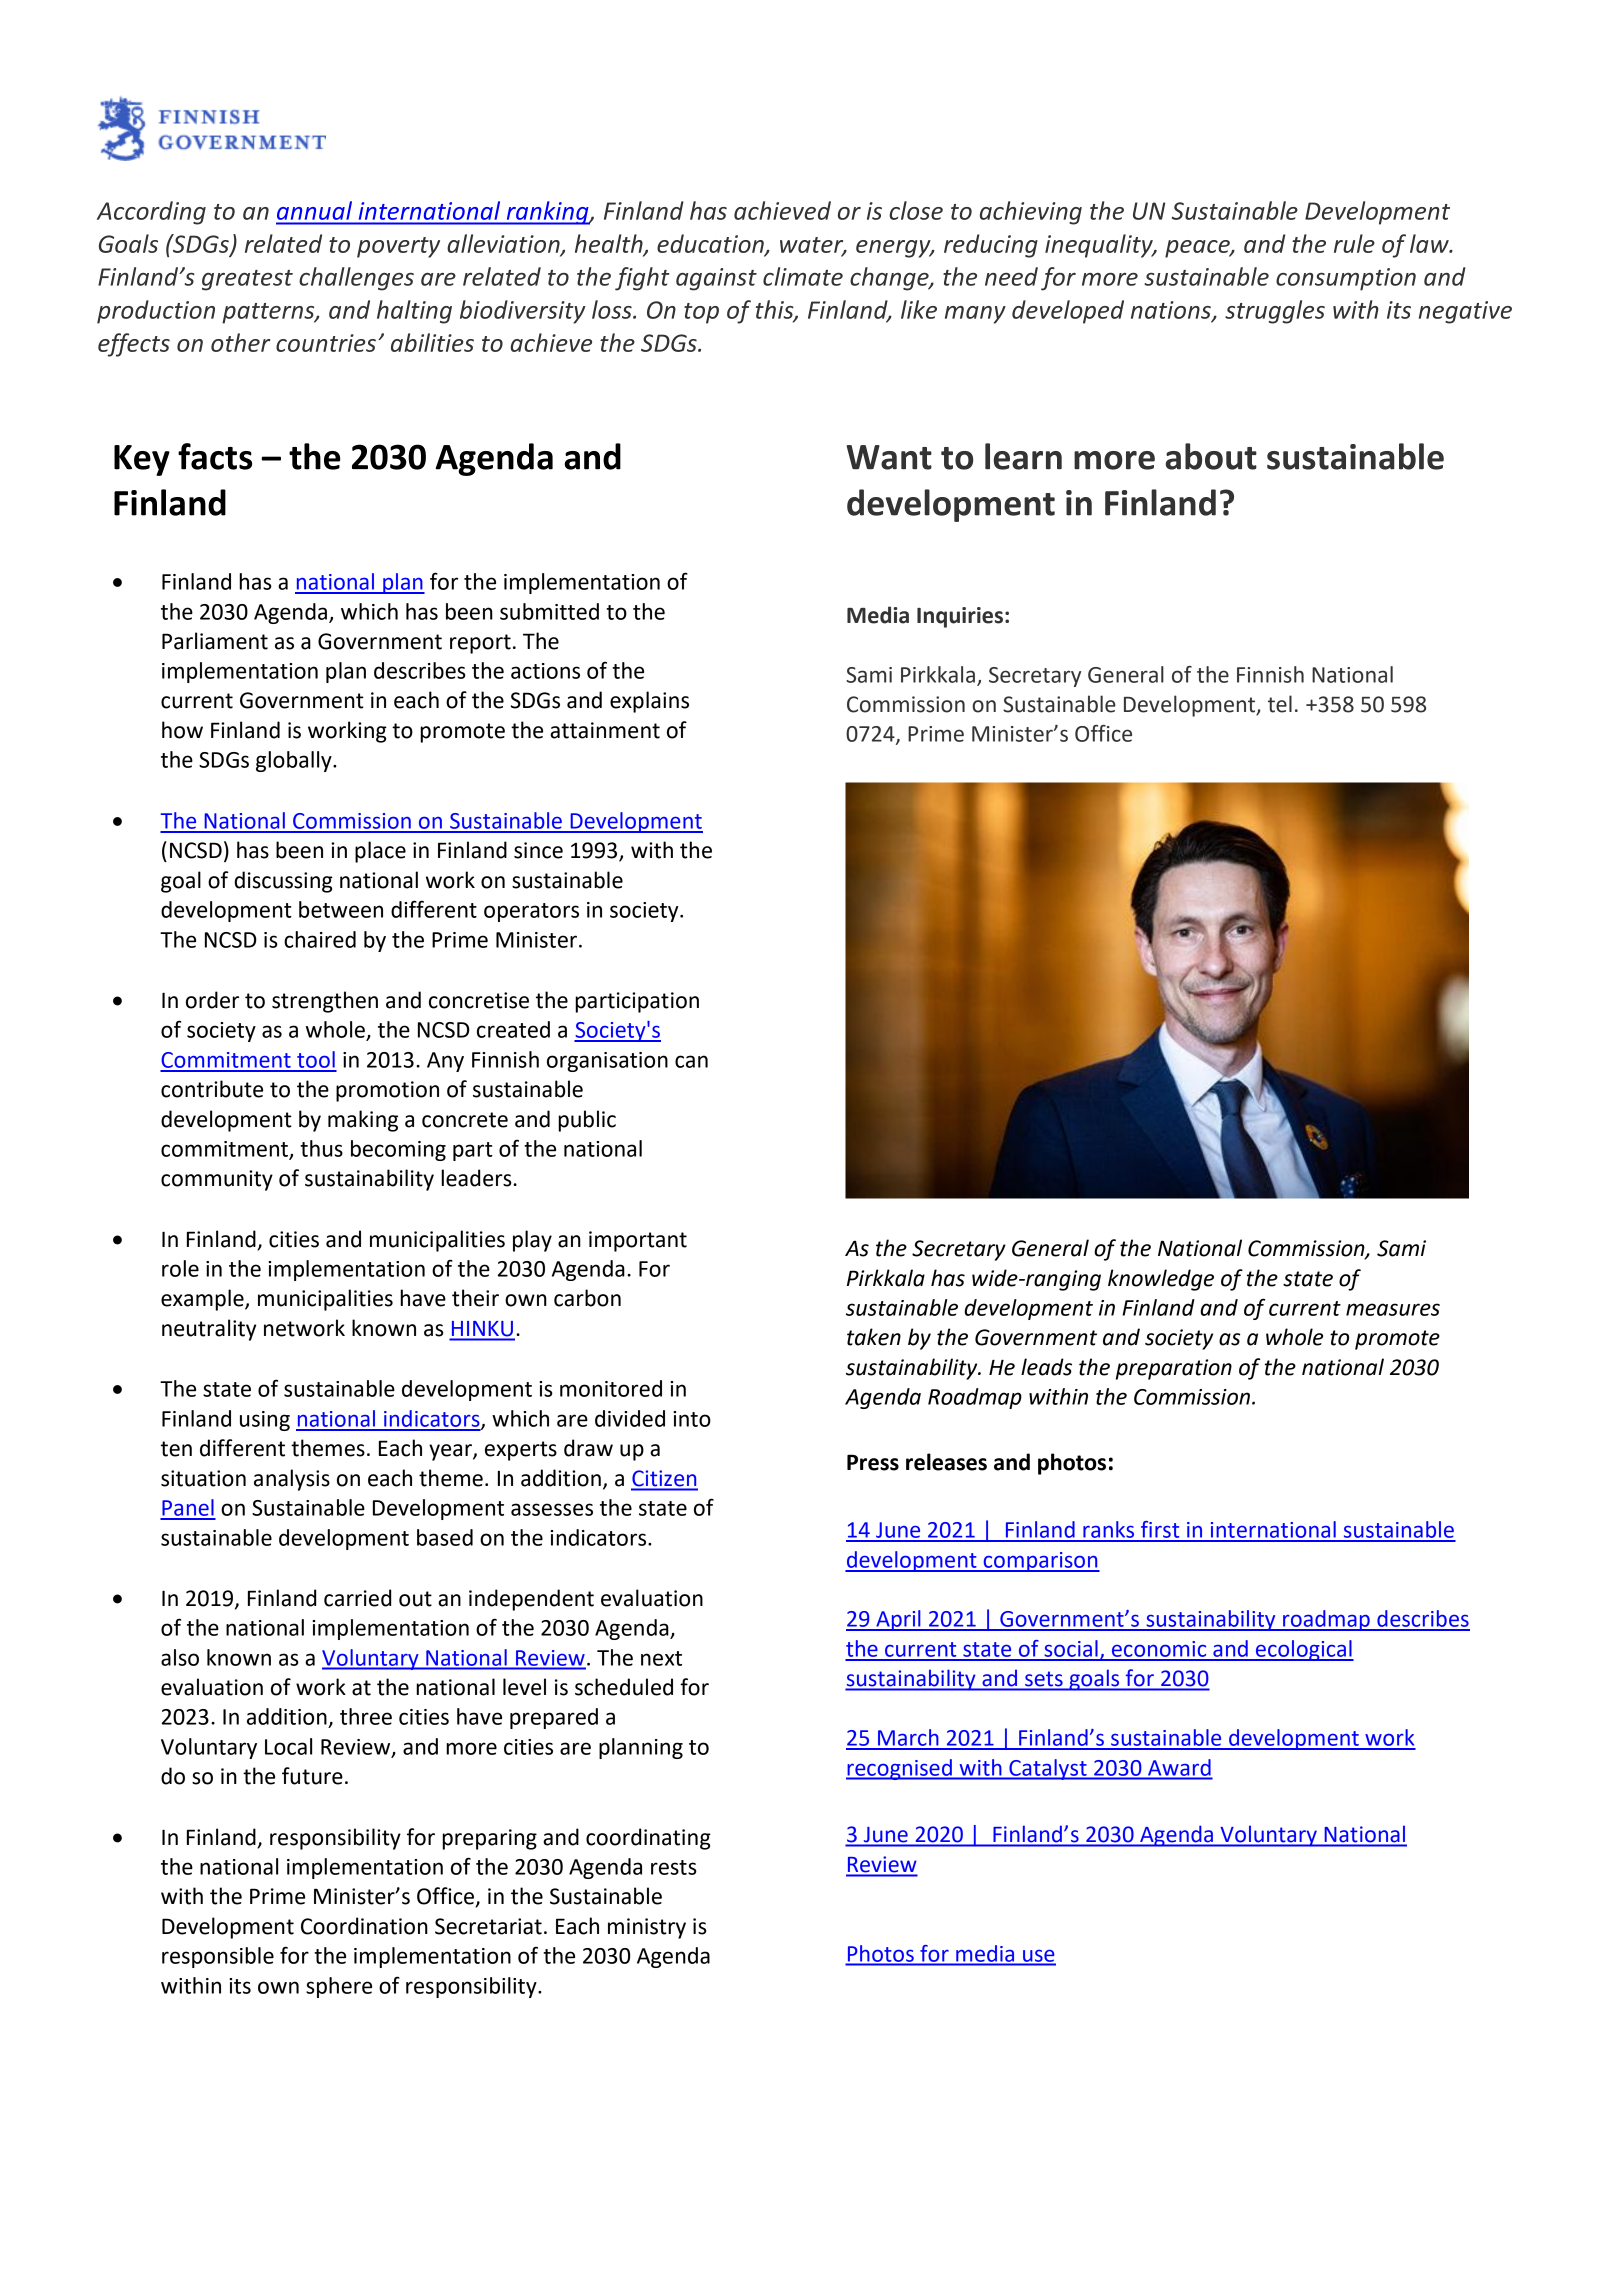 The width and height of the screenshot is (1610, 2276). Describe the element at coordinates (1346, 279) in the screenshot. I see `consumption` at that location.
